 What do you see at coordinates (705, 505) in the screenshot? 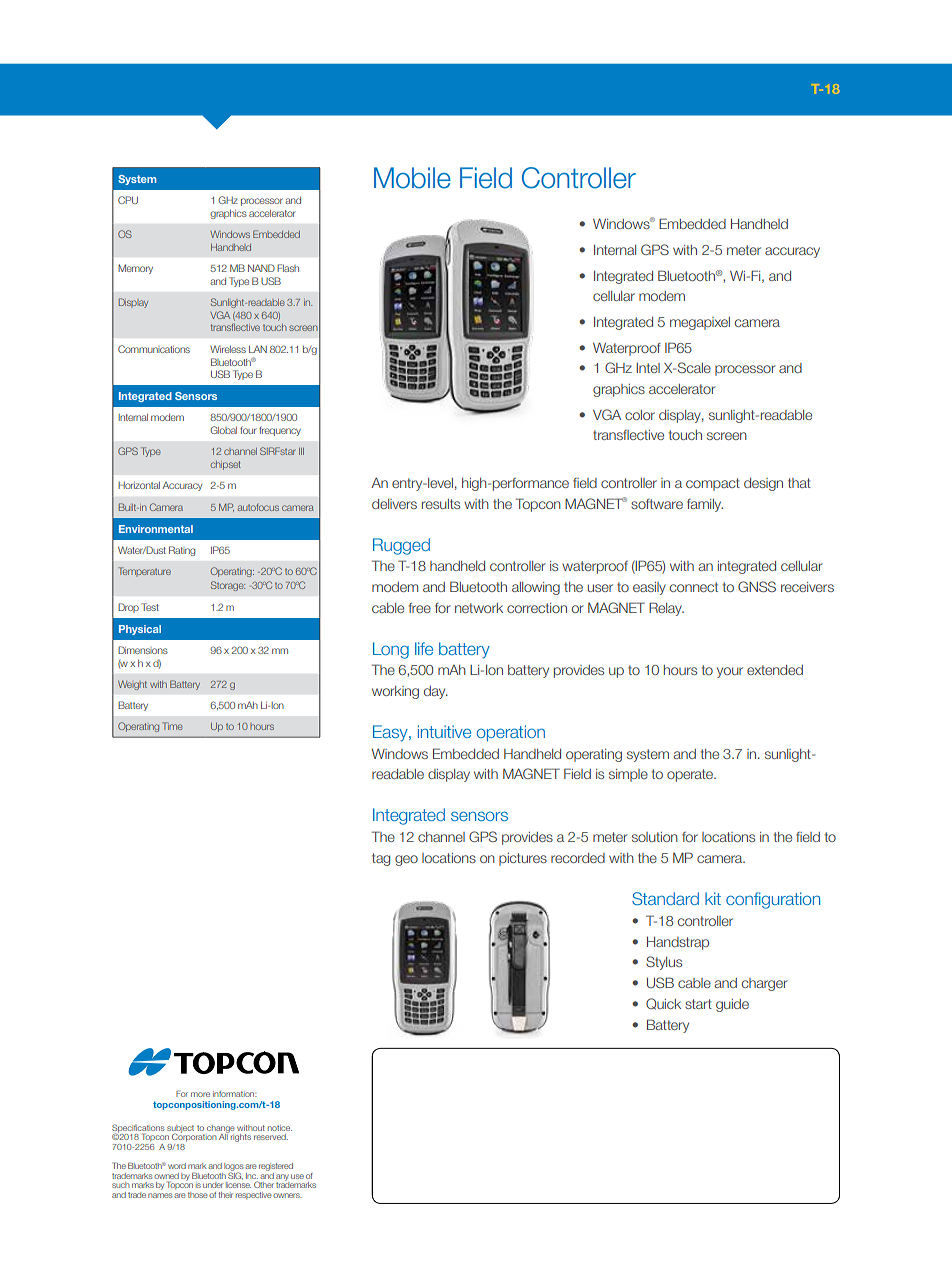
I see `family` at bounding box center [705, 505].
